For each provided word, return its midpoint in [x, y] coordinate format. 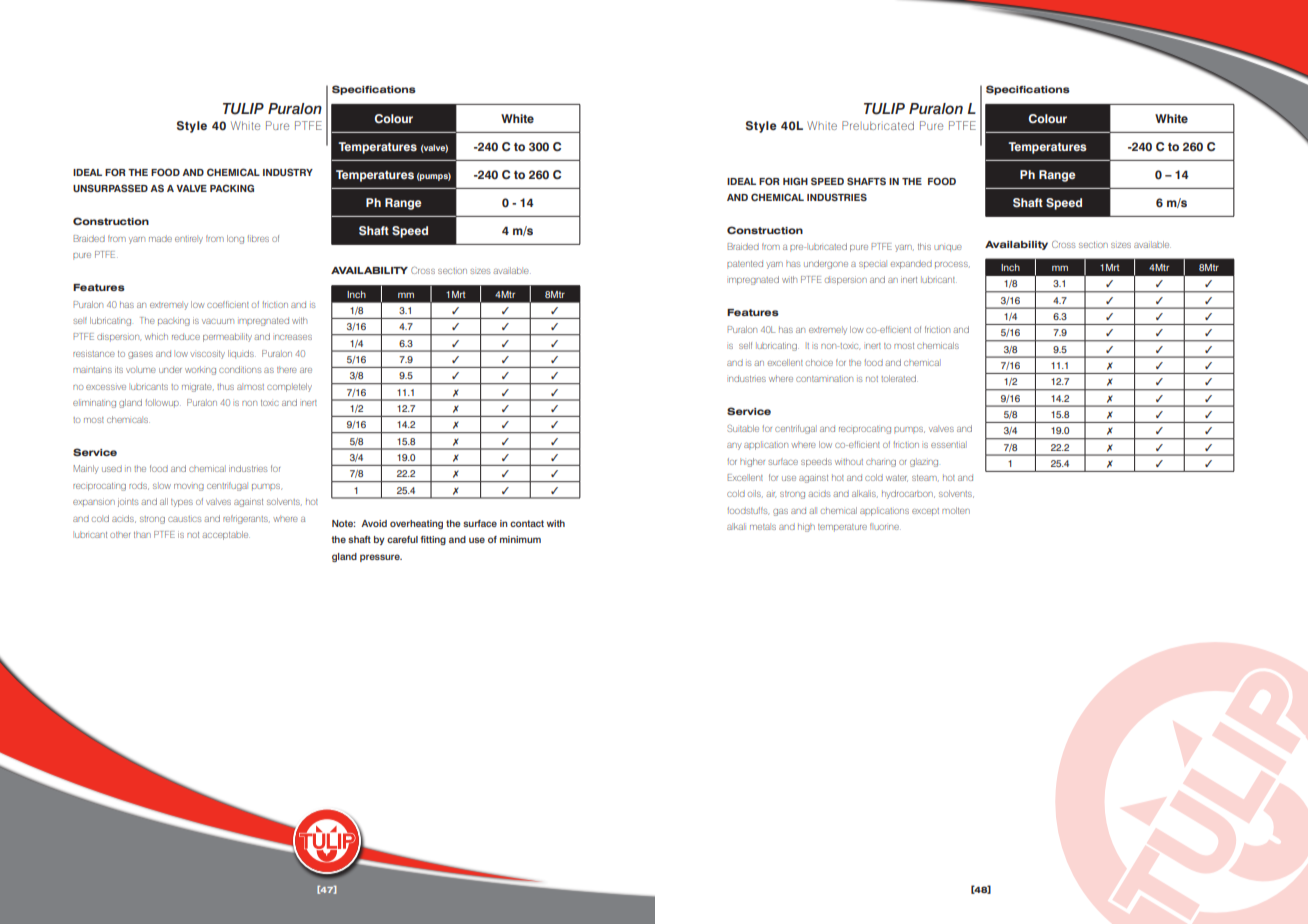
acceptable [226, 535]
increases [292, 337]
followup [163, 403]
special [873, 264]
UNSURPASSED [110, 188]
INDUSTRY [288, 172]
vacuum [218, 321]
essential [949, 444]
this [924, 246]
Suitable [743, 428]
